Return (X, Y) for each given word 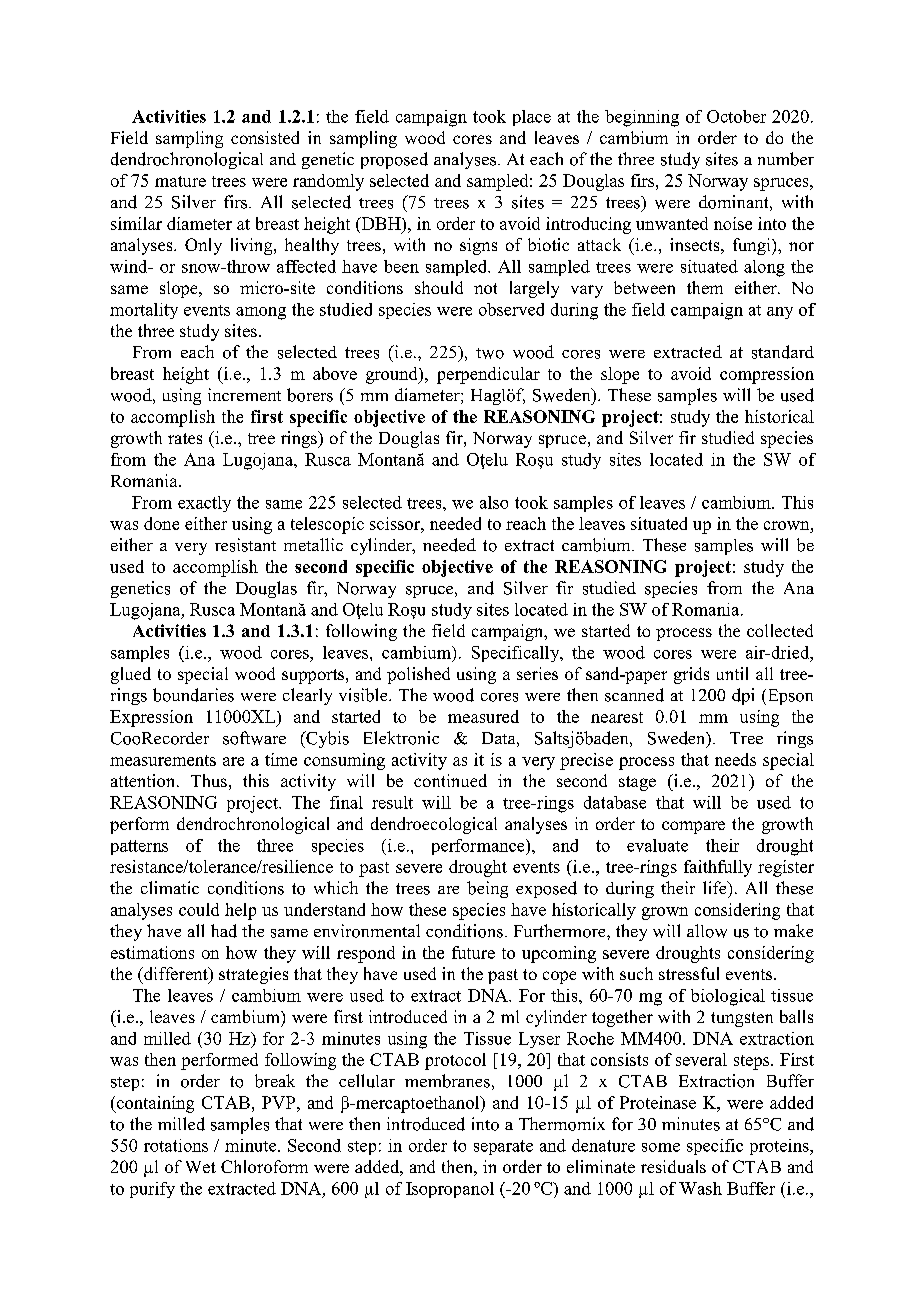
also (494, 502)
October (736, 116)
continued (450, 780)
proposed (394, 160)
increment (244, 394)
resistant (245, 545)
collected (780, 630)
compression (767, 375)
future (473, 952)
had (224, 931)
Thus (209, 780)
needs (735, 759)
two (490, 353)
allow (707, 931)
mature (180, 181)
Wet (201, 1167)
